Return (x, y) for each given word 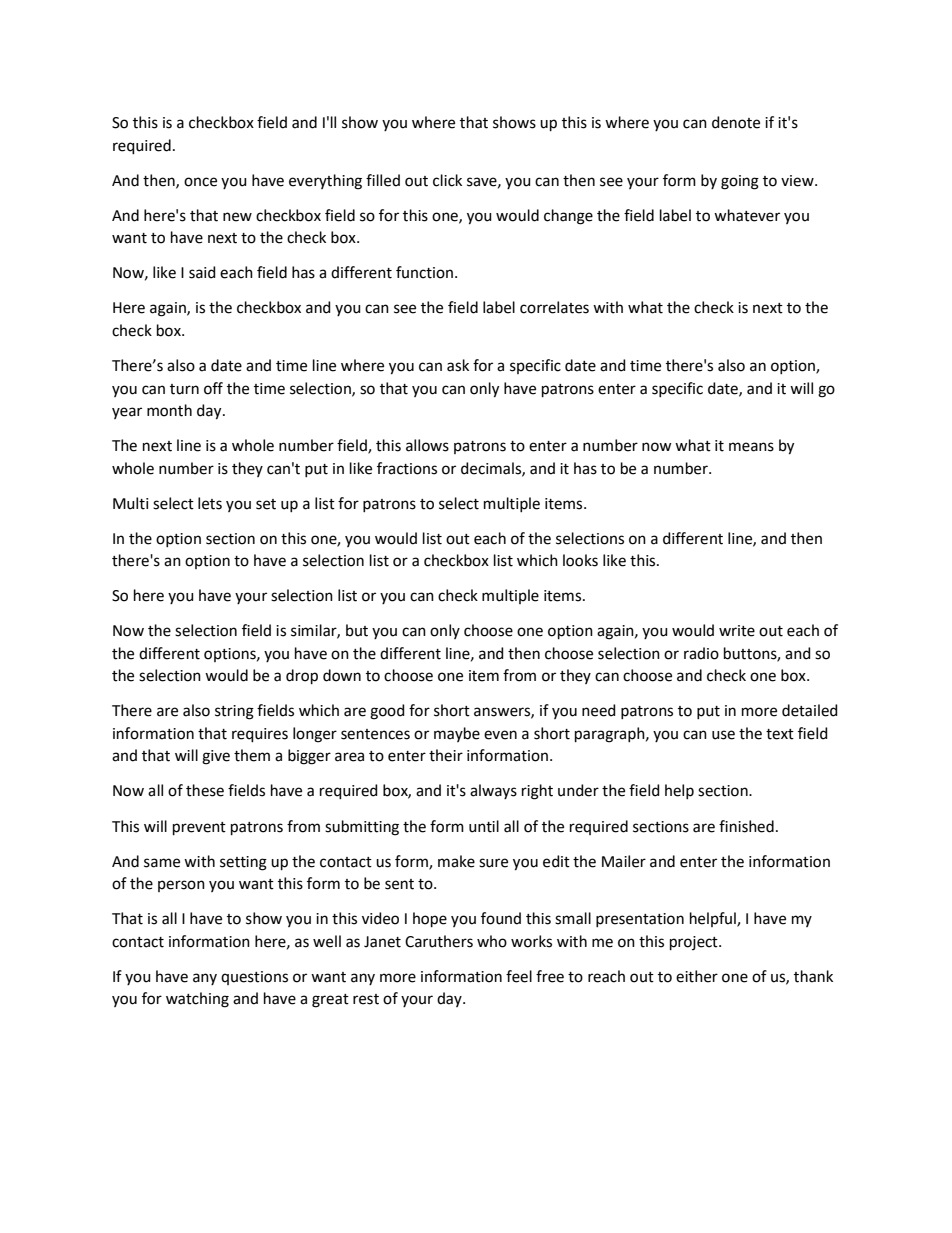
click (447, 180)
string (234, 712)
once (200, 182)
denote (736, 122)
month (169, 410)
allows (427, 445)
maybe (457, 734)
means (751, 447)
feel (519, 976)
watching (197, 1000)
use (723, 735)
